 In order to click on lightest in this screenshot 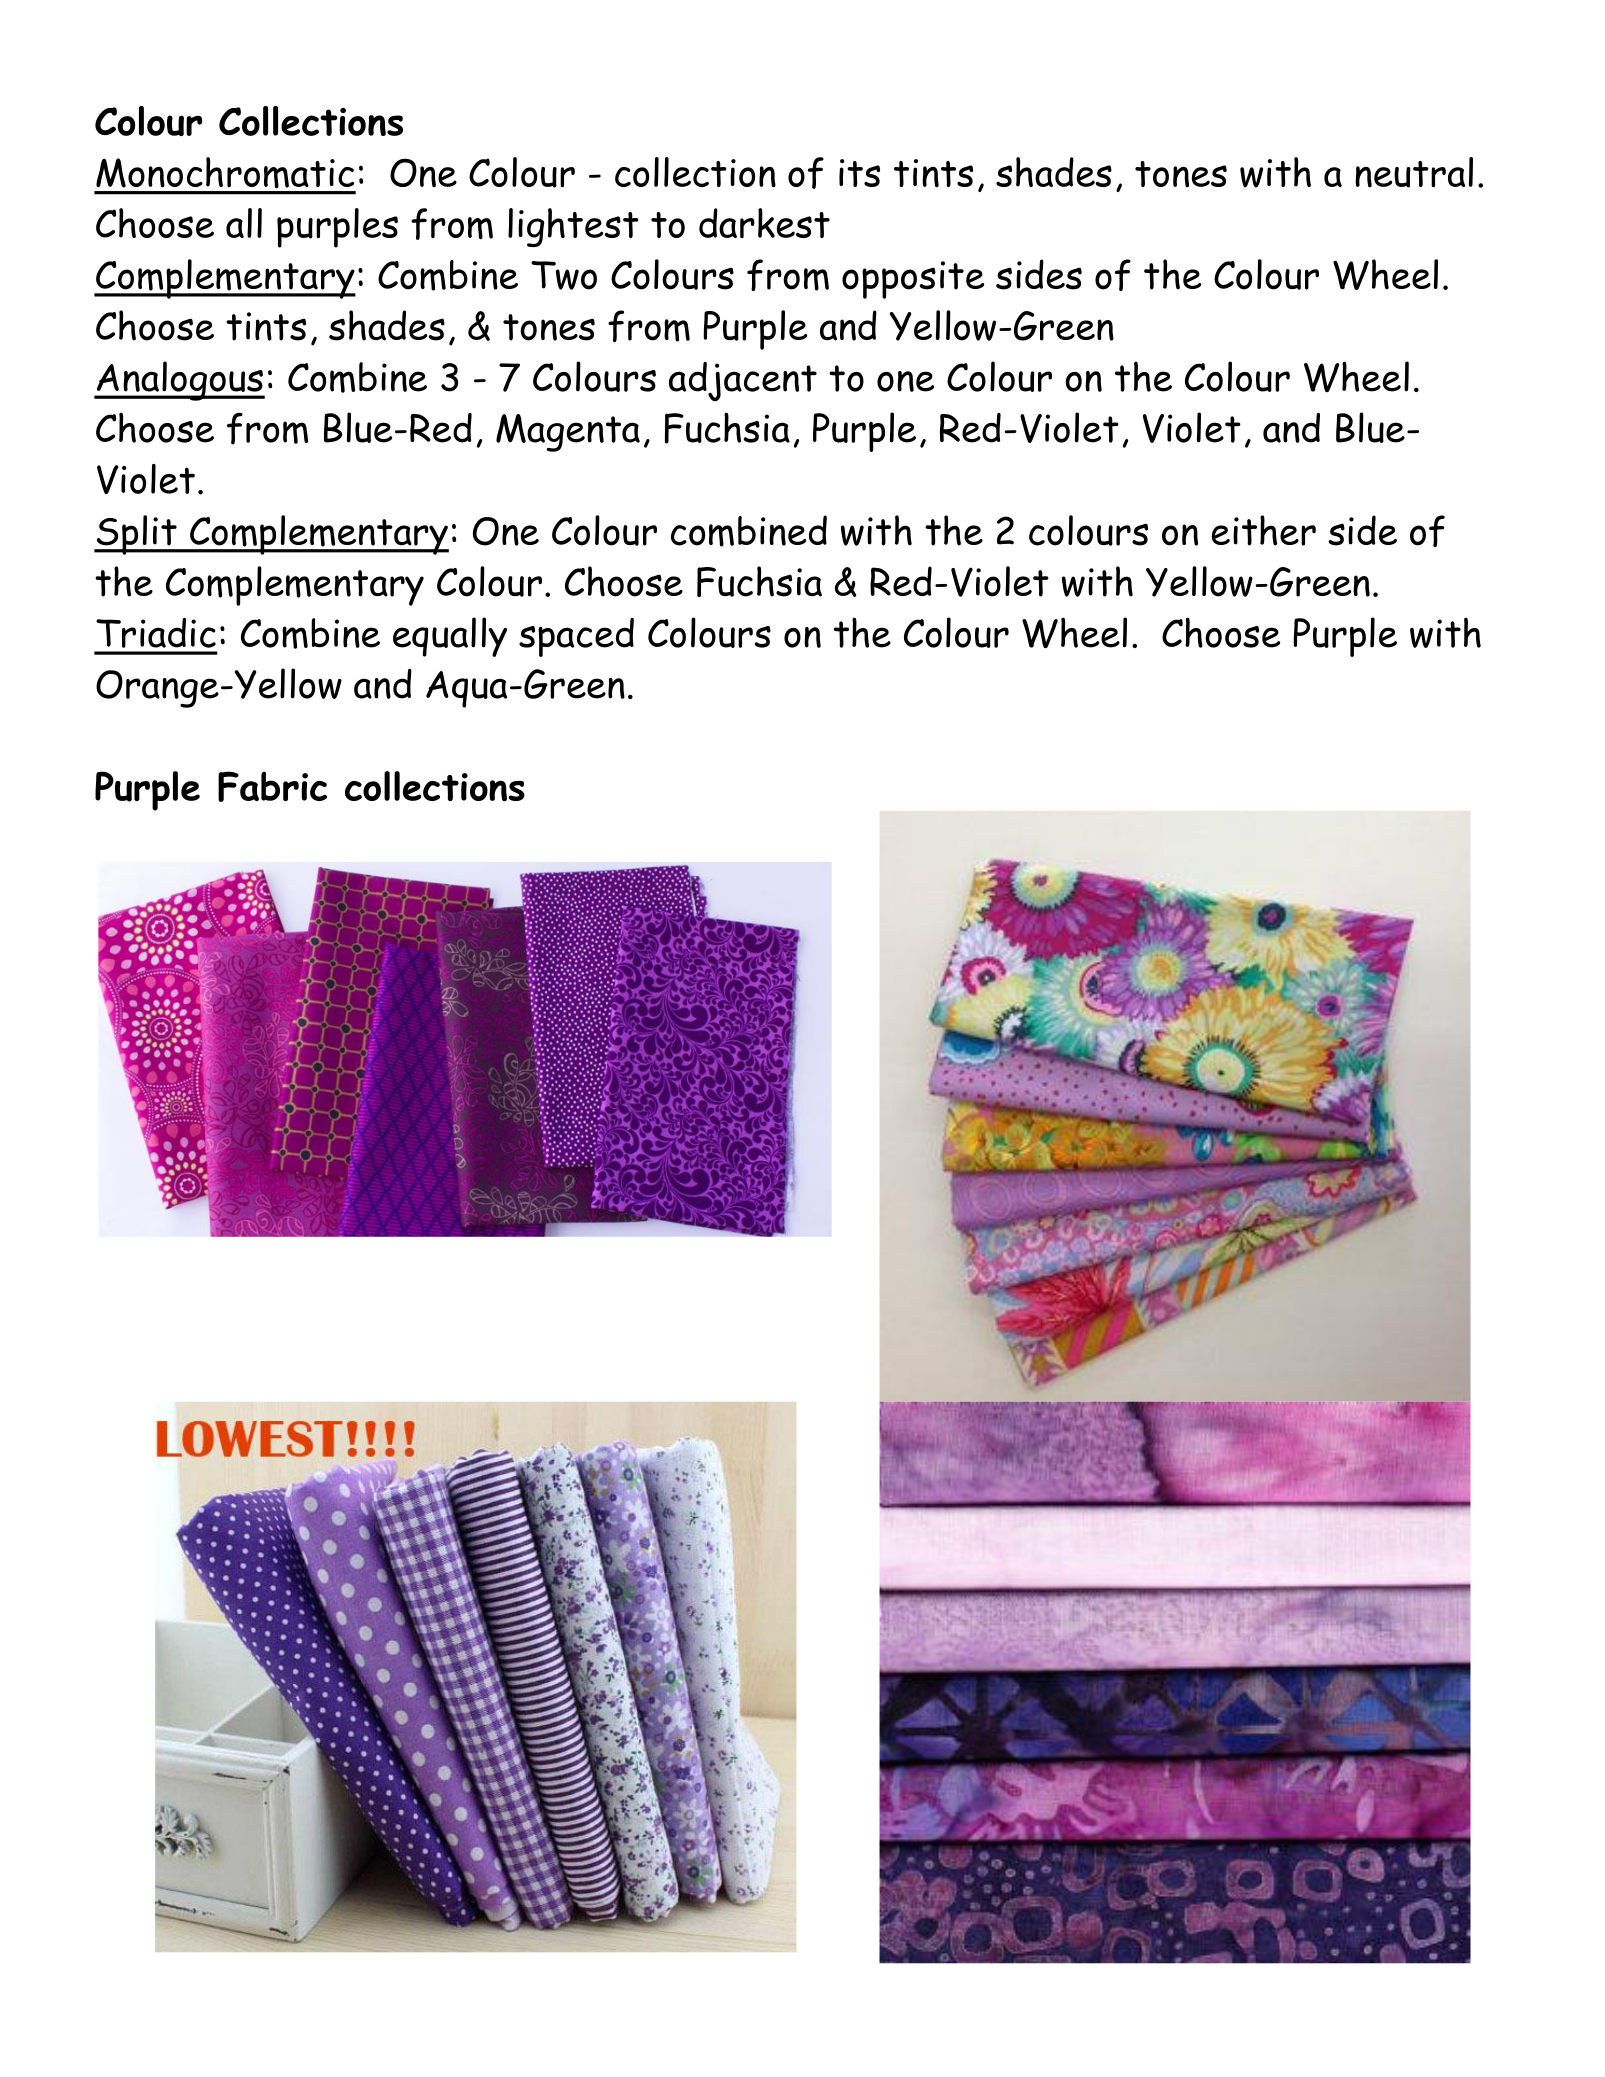, I will do `click(573, 227)`.
